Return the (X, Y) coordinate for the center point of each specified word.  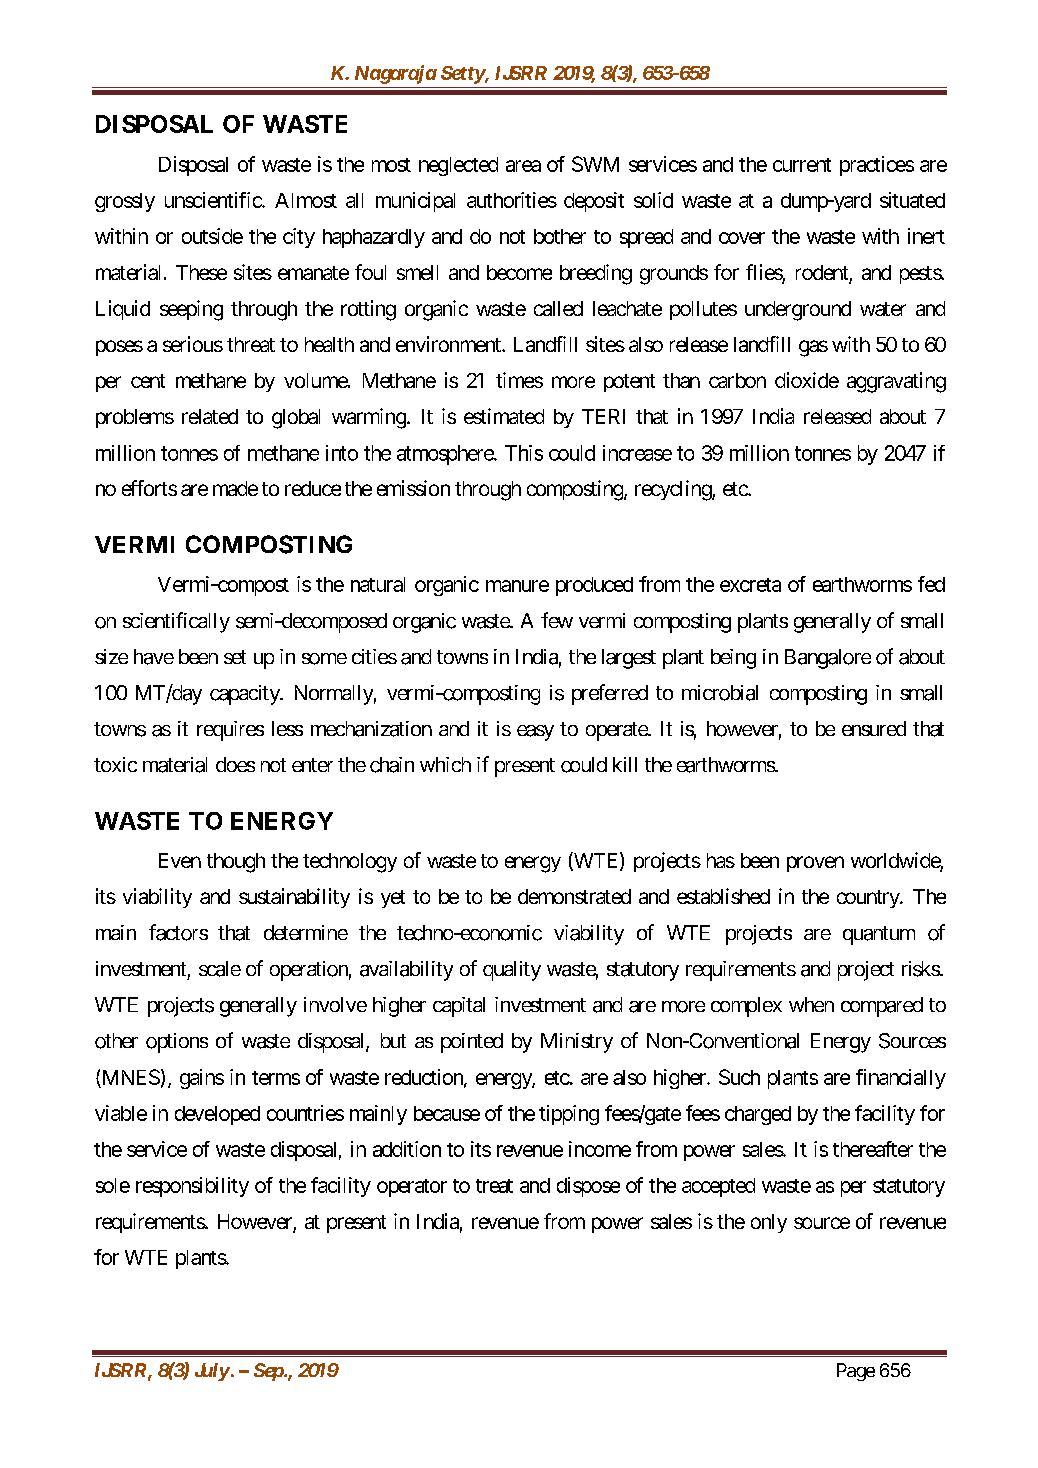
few (557, 620)
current (802, 165)
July (212, 1372)
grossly (125, 202)
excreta (750, 585)
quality (512, 971)
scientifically (176, 622)
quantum (879, 935)
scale (220, 969)
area (523, 166)
